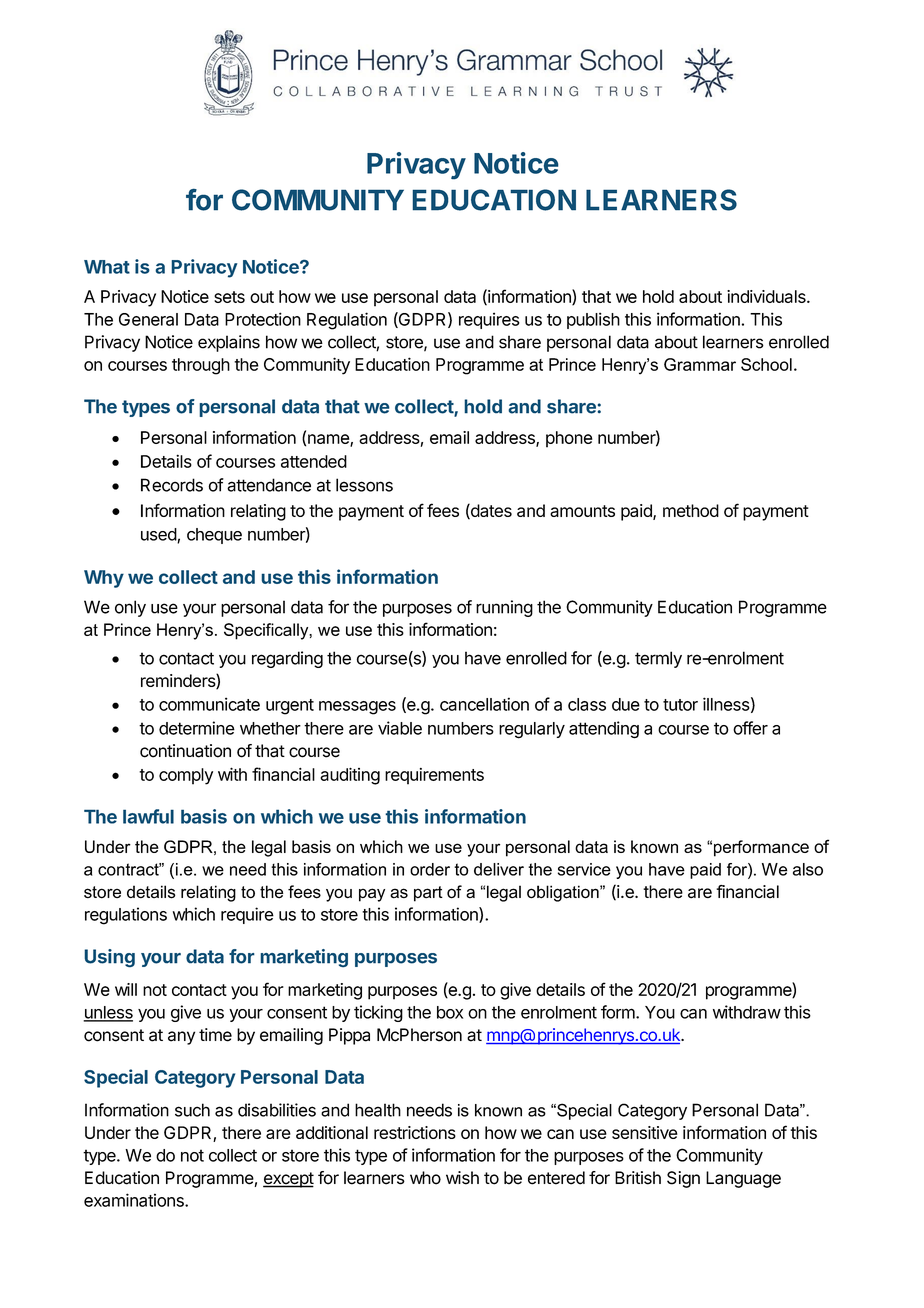 The height and width of the screenshot is (1308, 924). What do you see at coordinates (808, 869) in the screenshot?
I see `also` at bounding box center [808, 869].
